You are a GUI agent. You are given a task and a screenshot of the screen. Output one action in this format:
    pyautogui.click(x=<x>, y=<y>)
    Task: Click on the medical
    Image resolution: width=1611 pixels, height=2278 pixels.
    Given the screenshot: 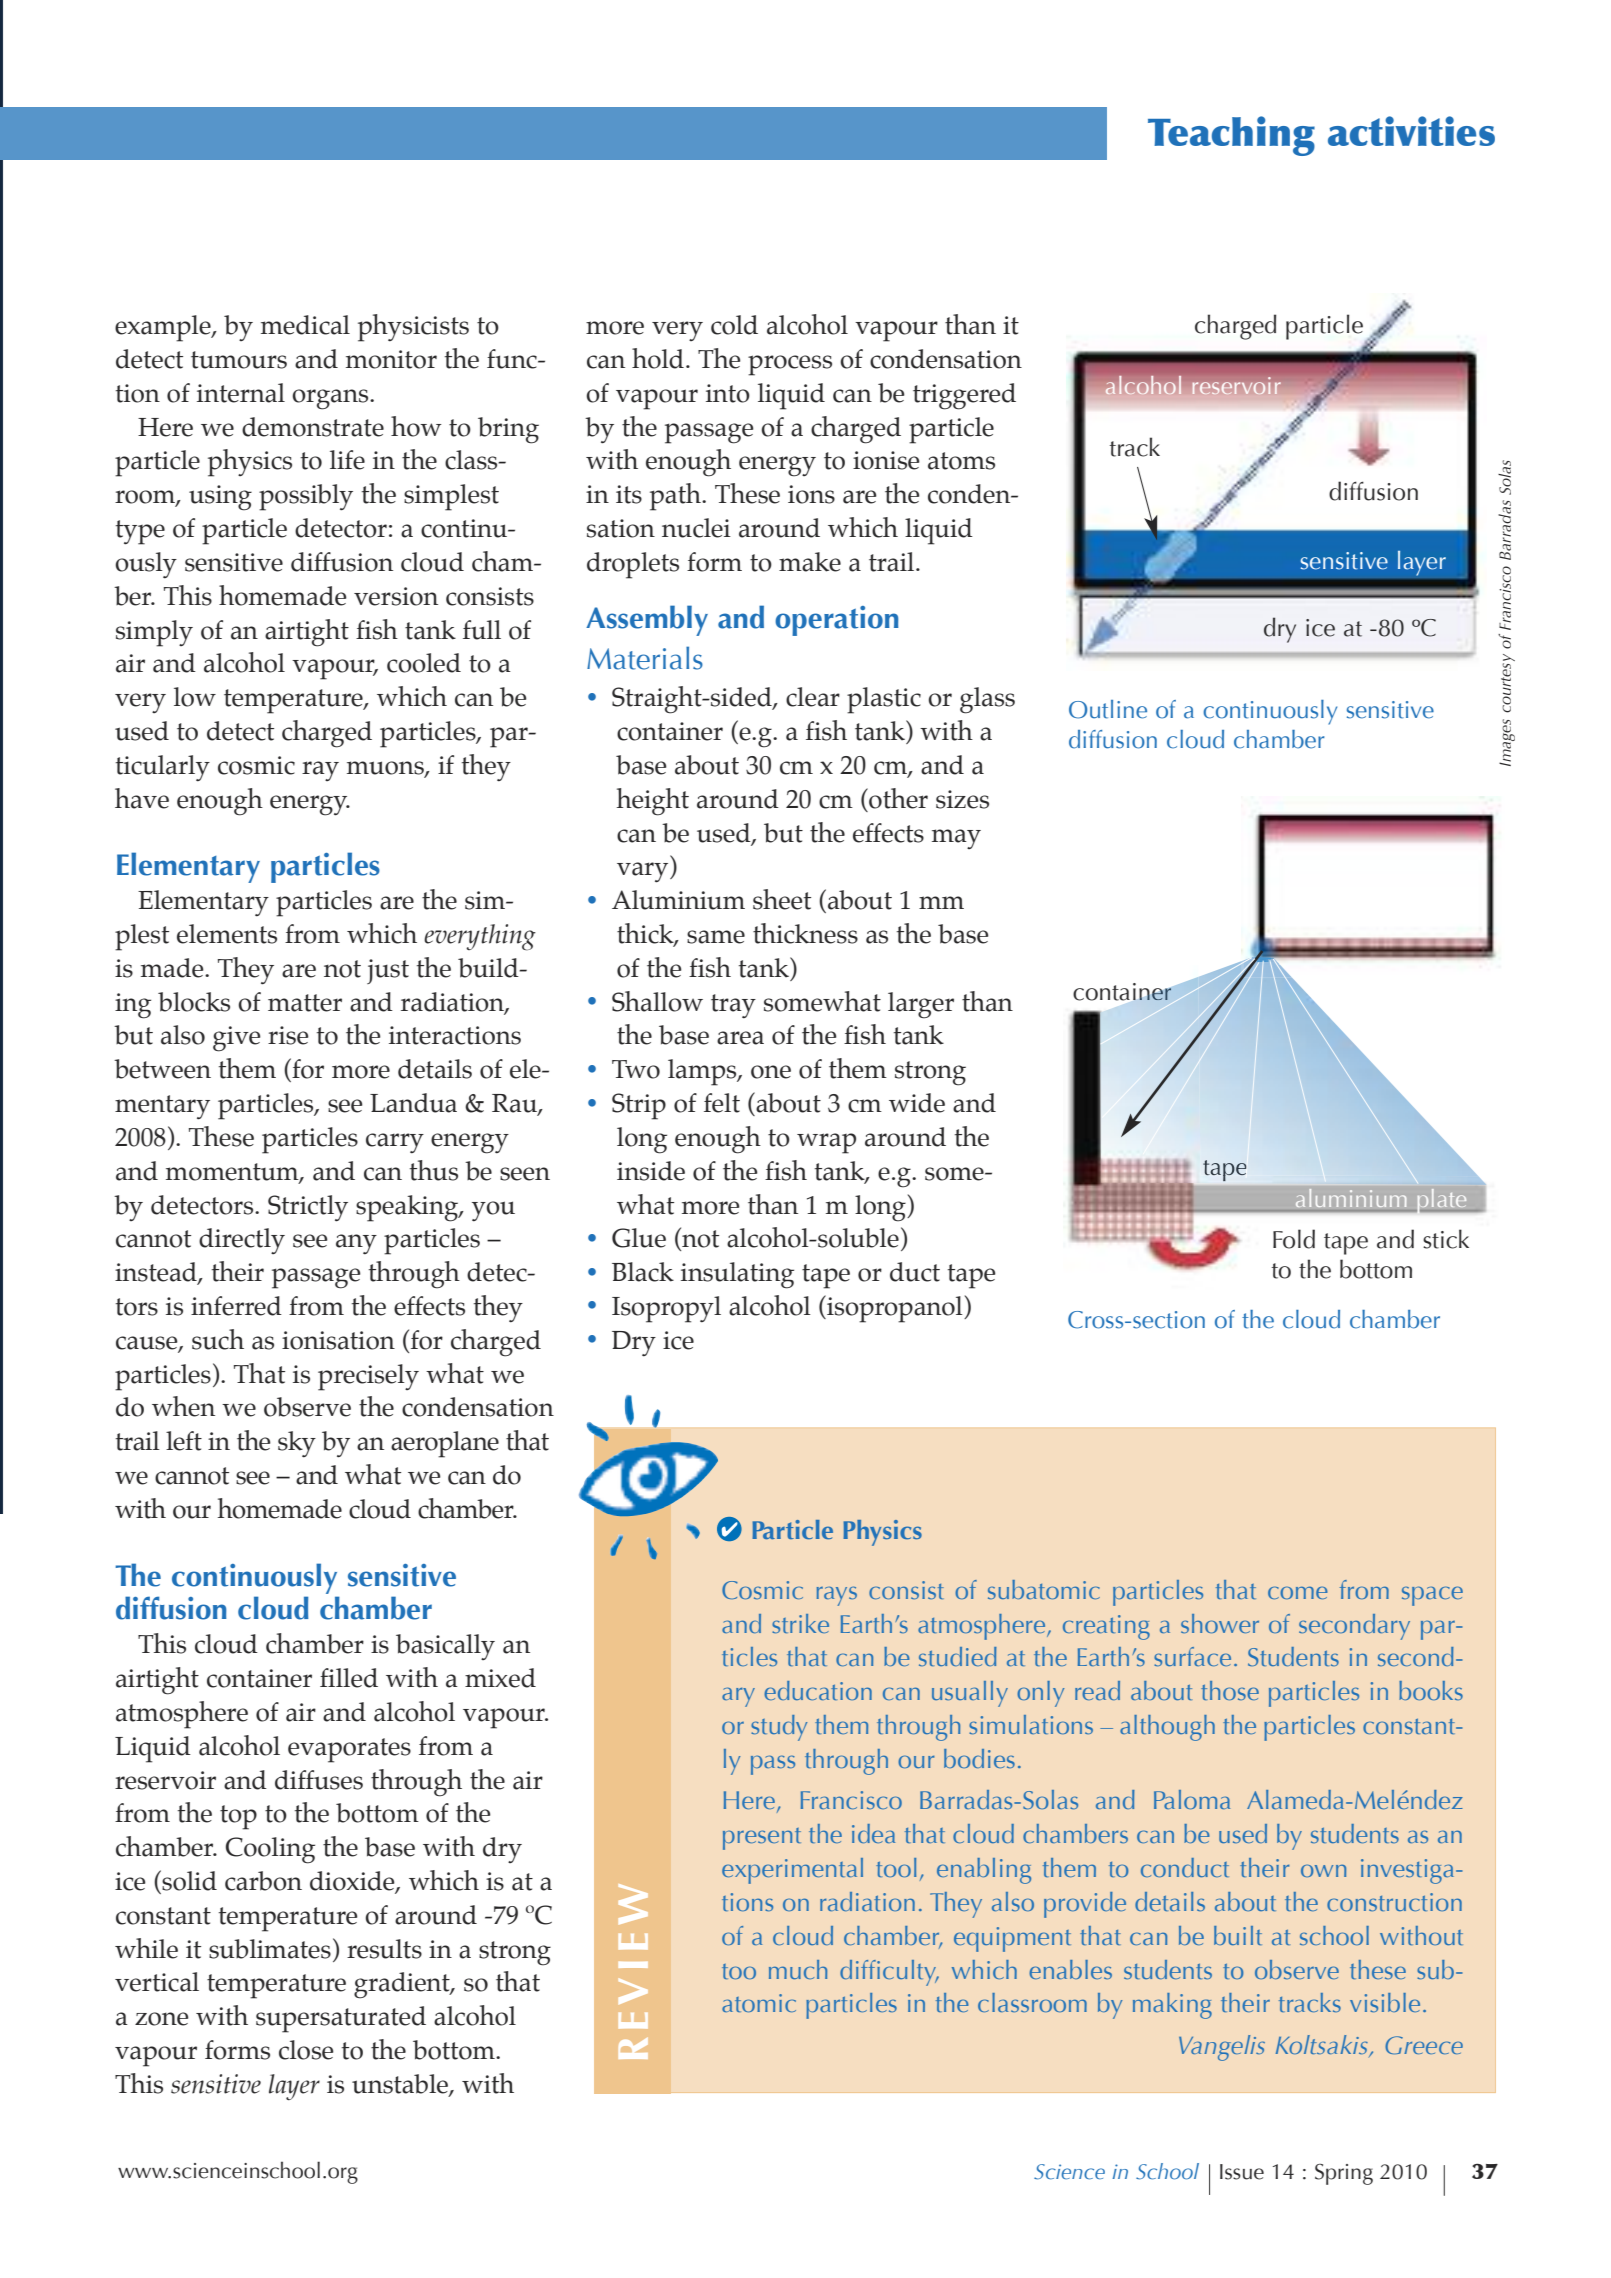 What is the action you would take?
    pyautogui.click(x=305, y=325)
